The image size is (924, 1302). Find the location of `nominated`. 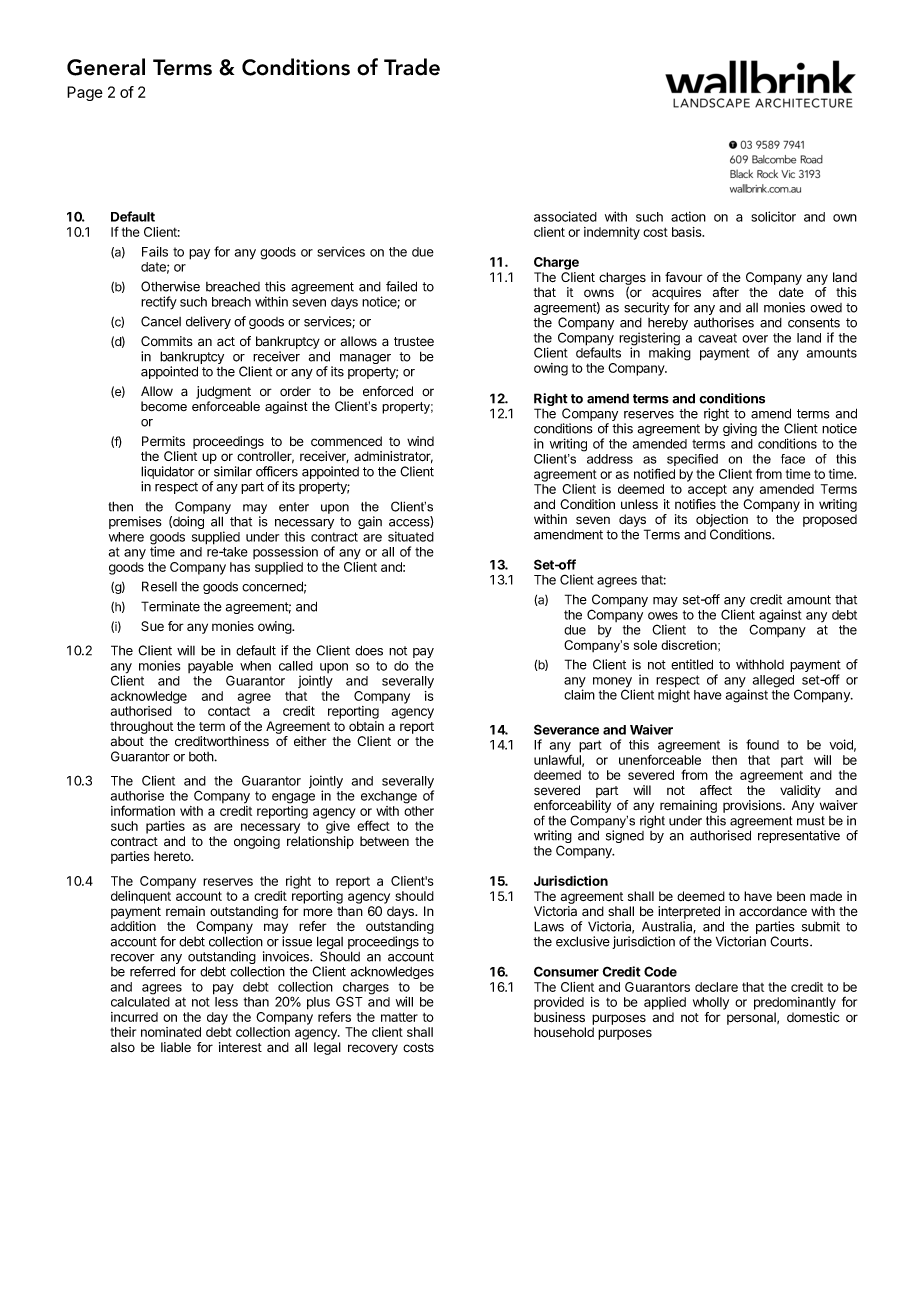

nominated is located at coordinates (171, 1032).
